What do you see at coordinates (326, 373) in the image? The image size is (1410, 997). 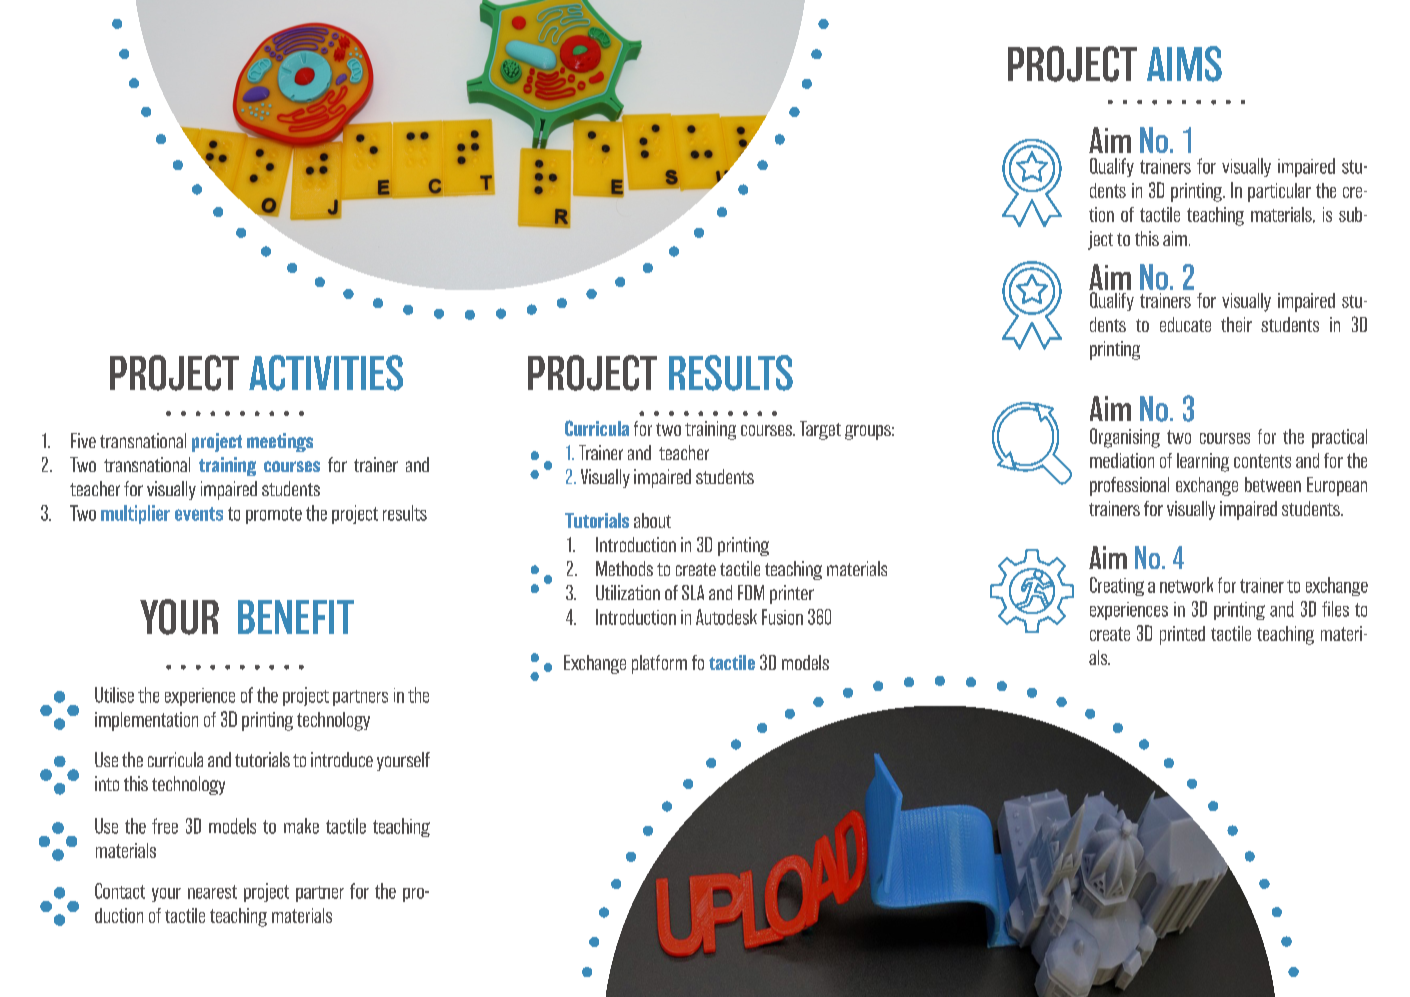 I see `ACTIVITIES` at bounding box center [326, 373].
